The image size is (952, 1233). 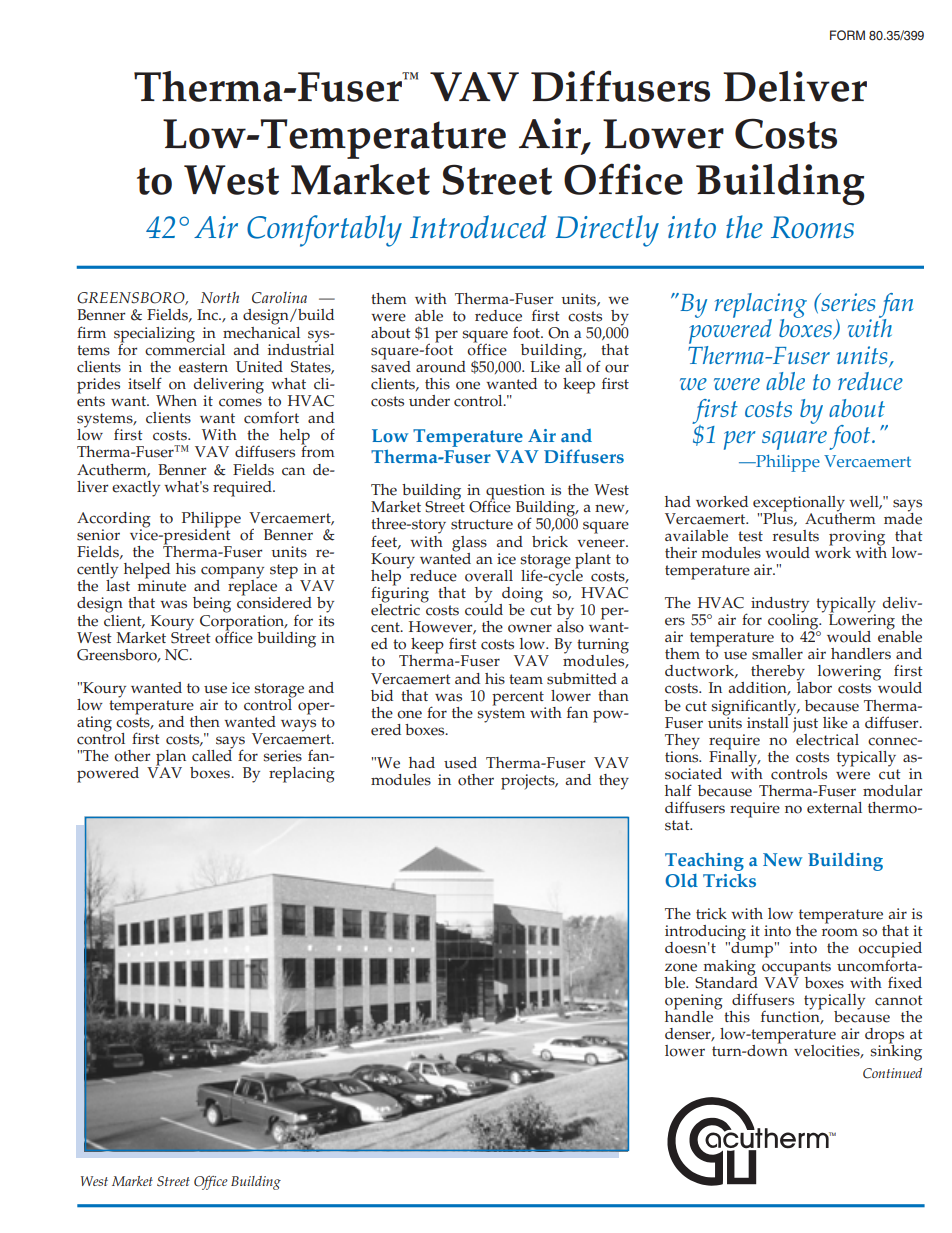 I want to click on company, so click(x=232, y=573).
